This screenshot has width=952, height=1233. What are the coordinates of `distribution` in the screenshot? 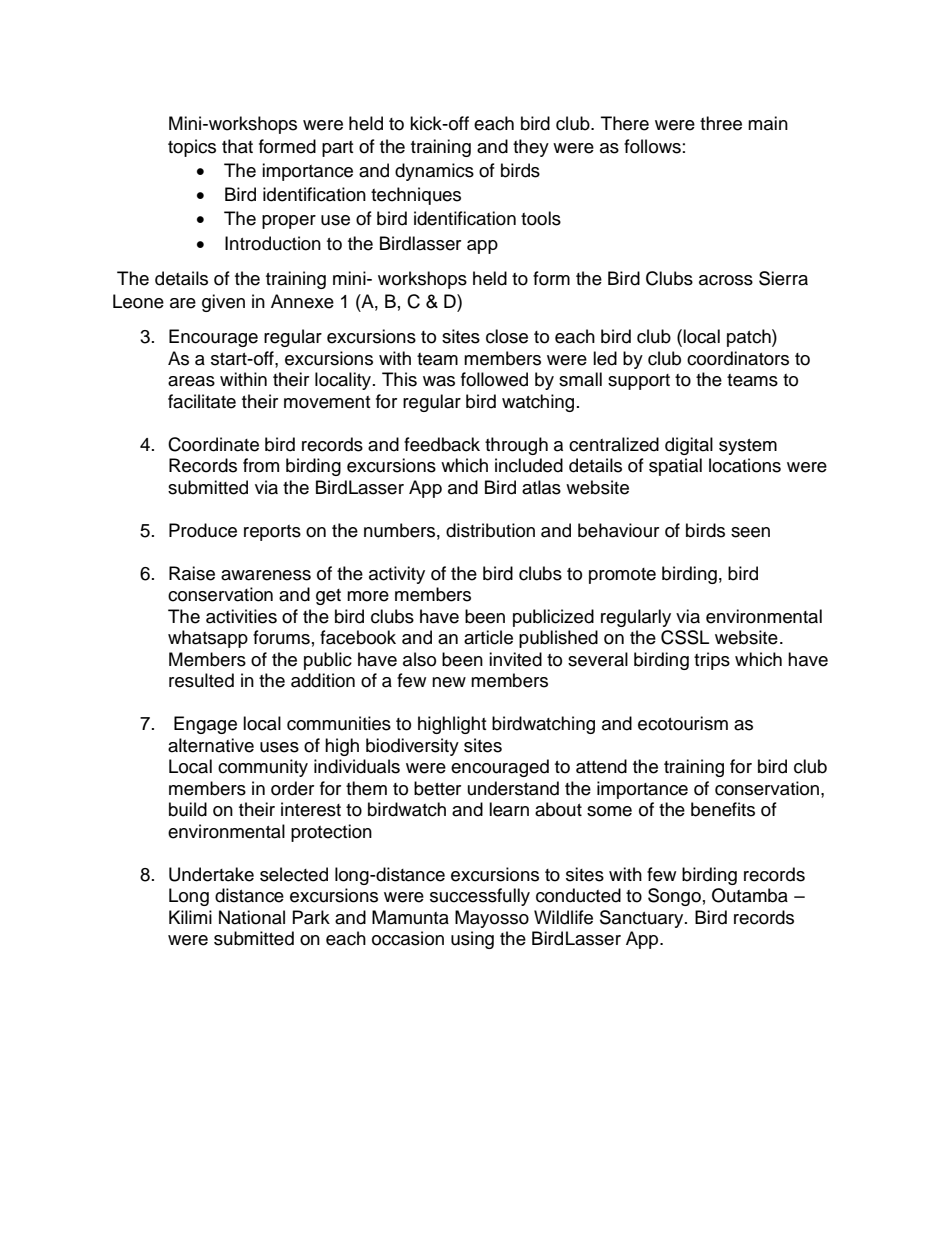 It's located at (490, 530).
